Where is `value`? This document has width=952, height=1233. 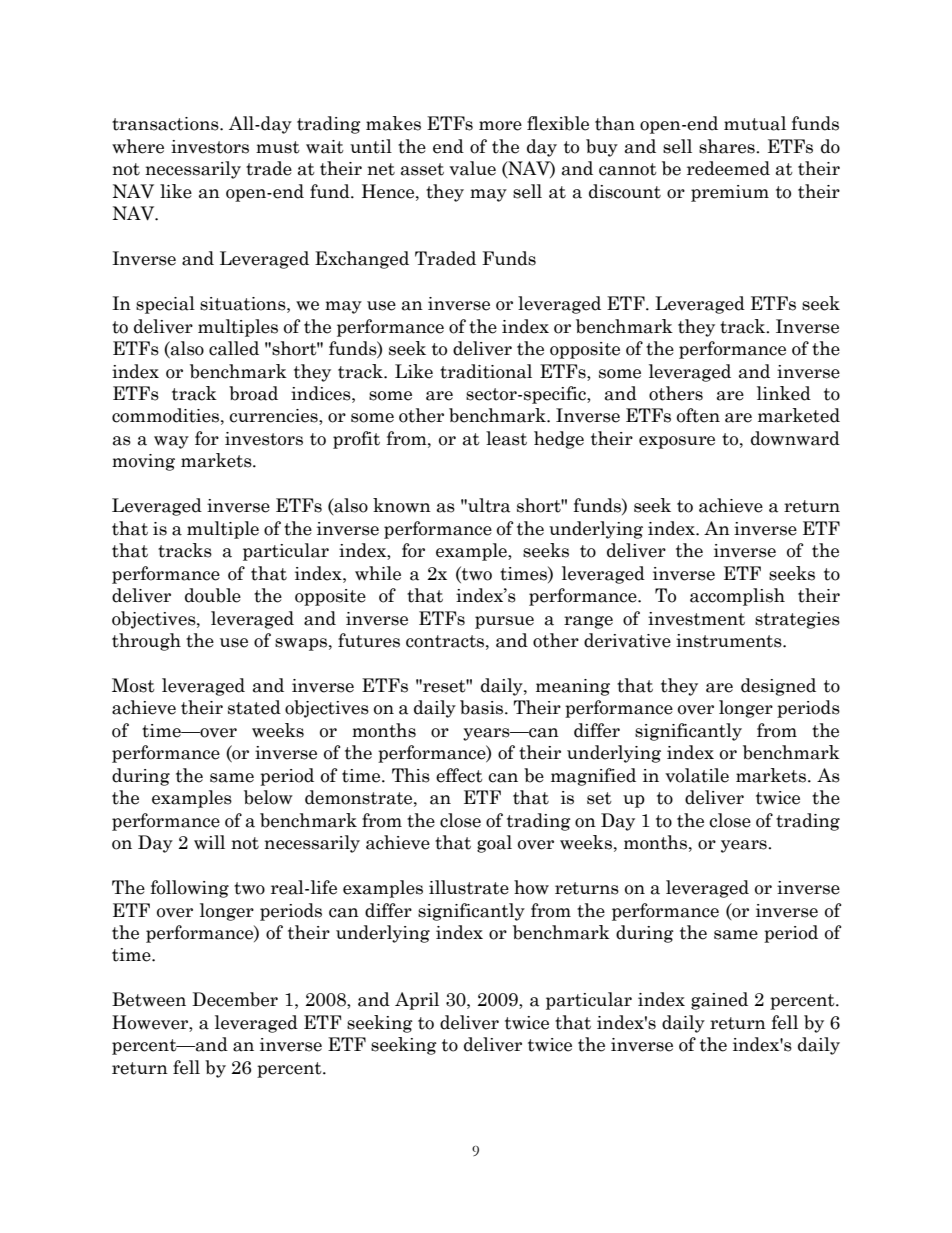
value is located at coordinates (472, 168).
